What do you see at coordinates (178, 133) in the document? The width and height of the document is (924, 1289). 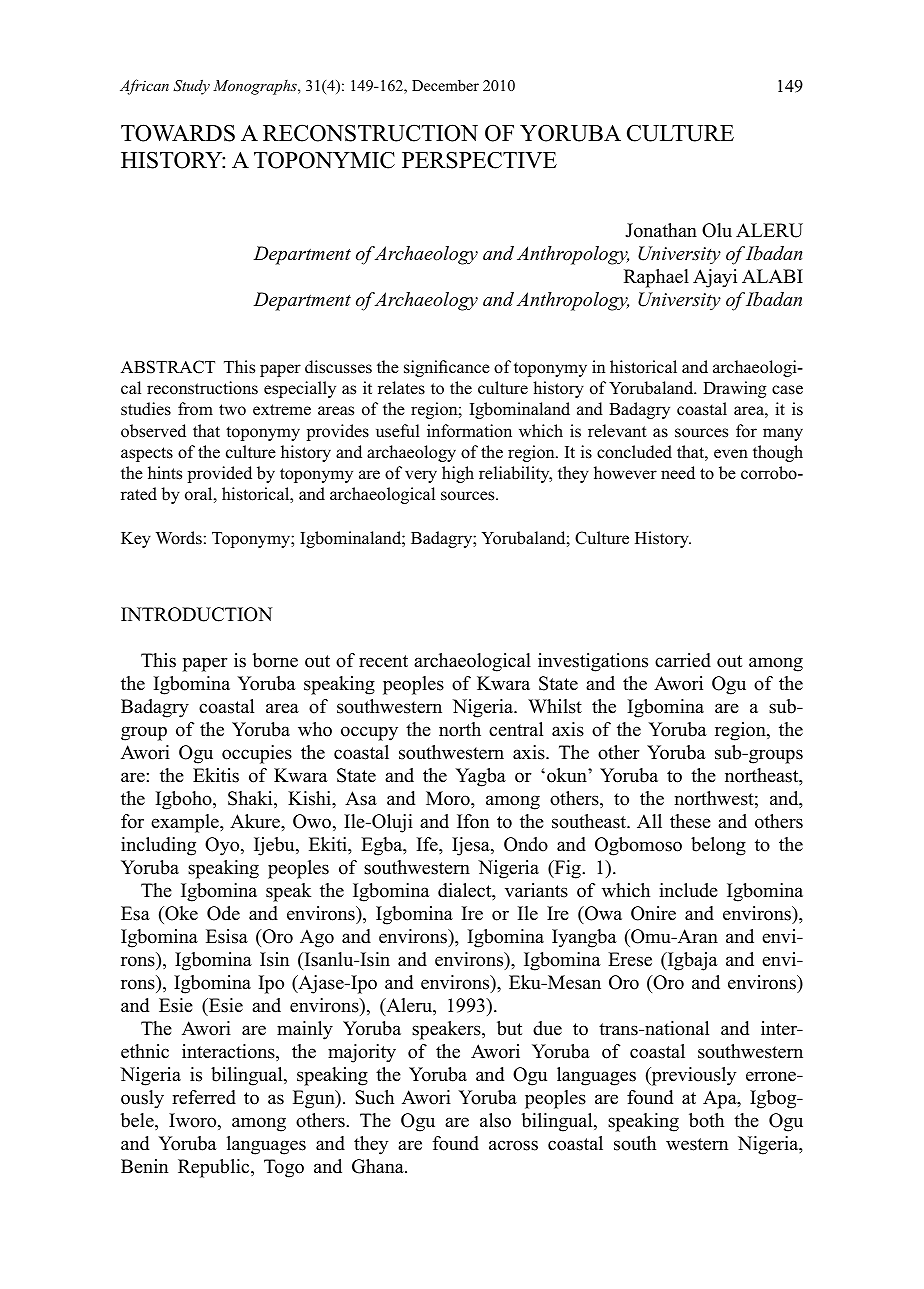 I see `TOWARDS` at bounding box center [178, 133].
